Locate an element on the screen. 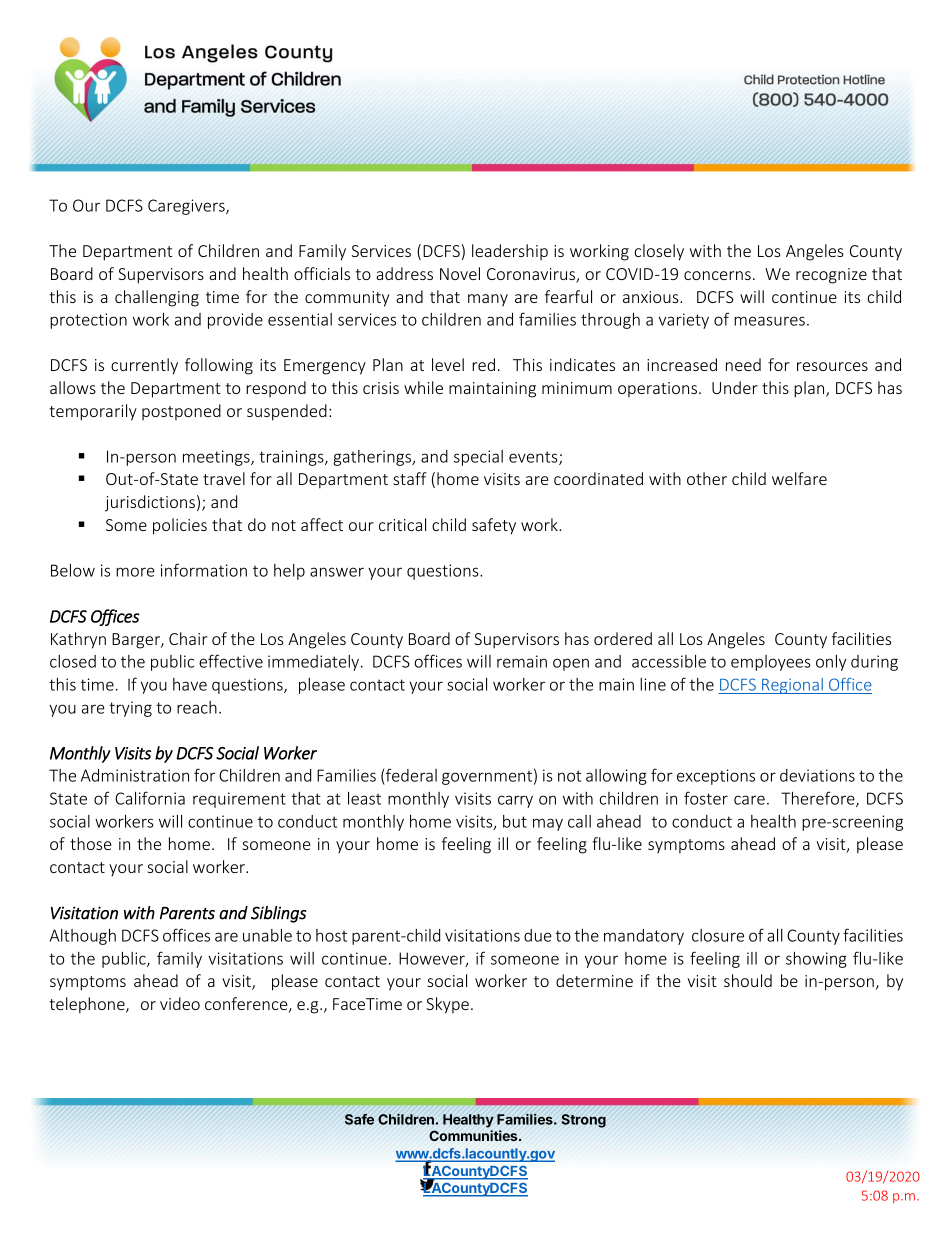  Communities is located at coordinates (474, 1135).
